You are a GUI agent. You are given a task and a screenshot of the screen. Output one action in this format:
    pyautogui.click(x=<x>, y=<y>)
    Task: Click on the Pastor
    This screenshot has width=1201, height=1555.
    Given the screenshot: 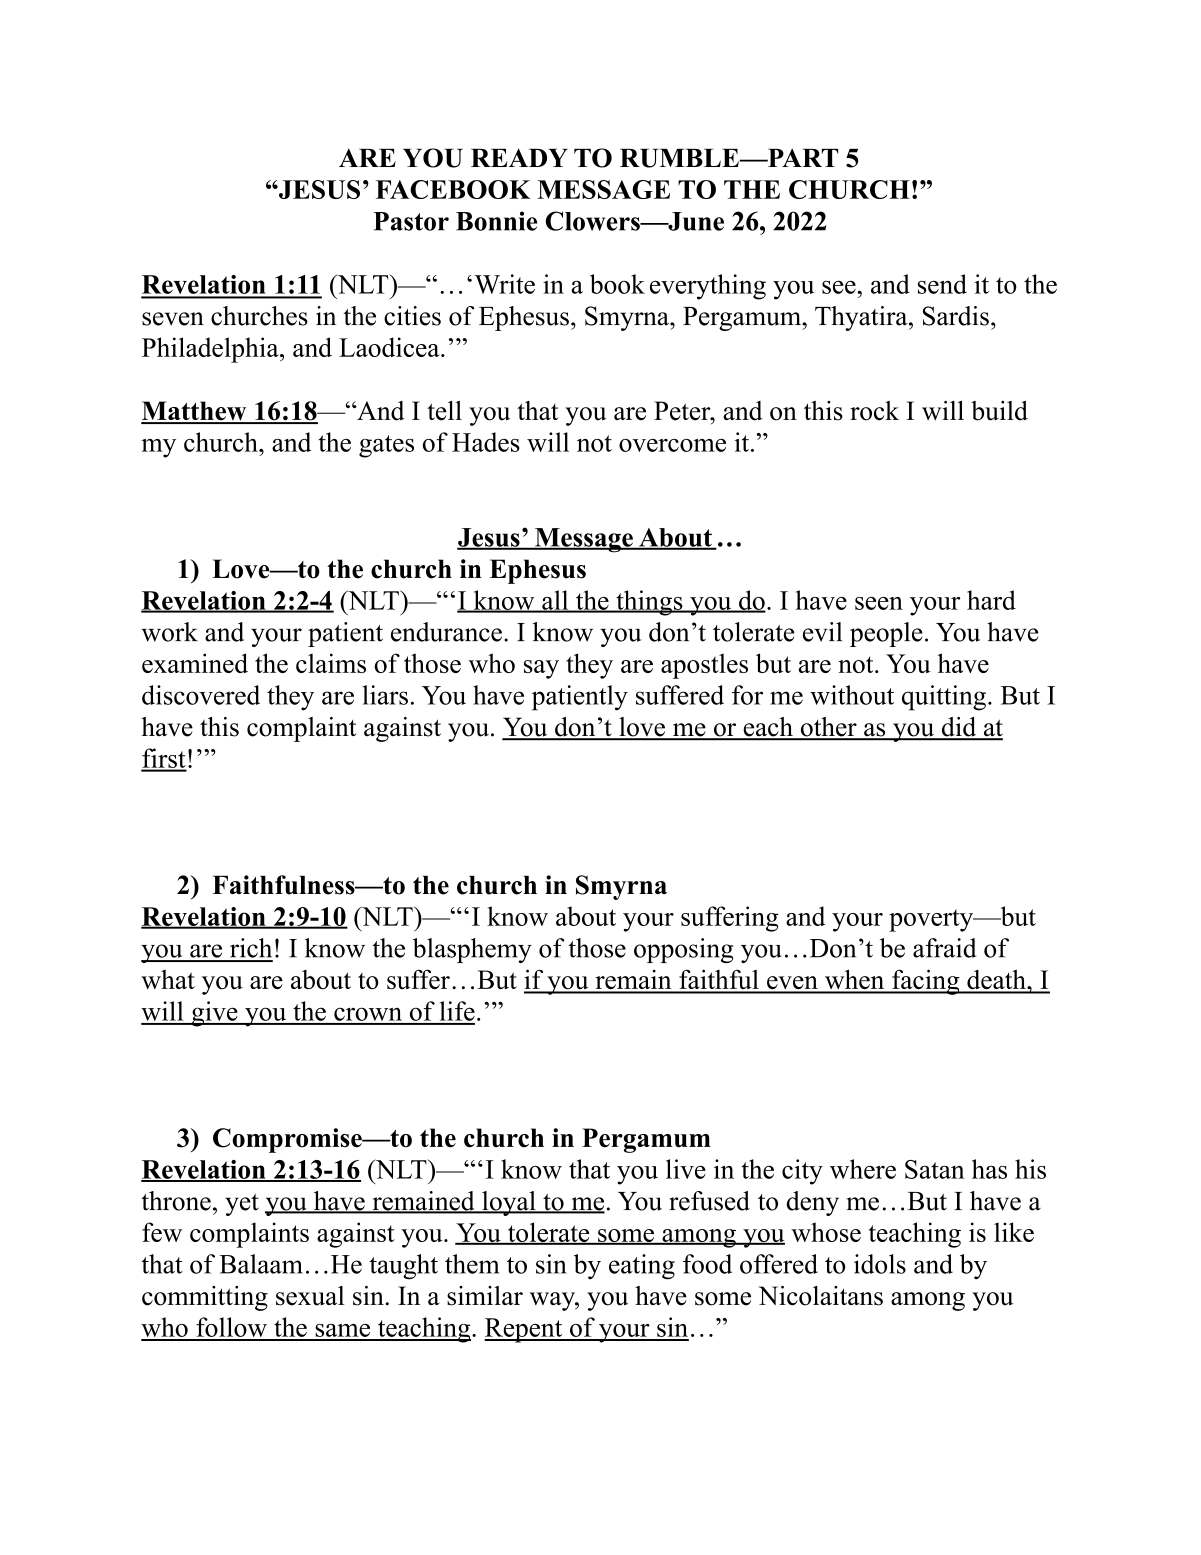 What is the action you would take?
    pyautogui.click(x=411, y=221)
